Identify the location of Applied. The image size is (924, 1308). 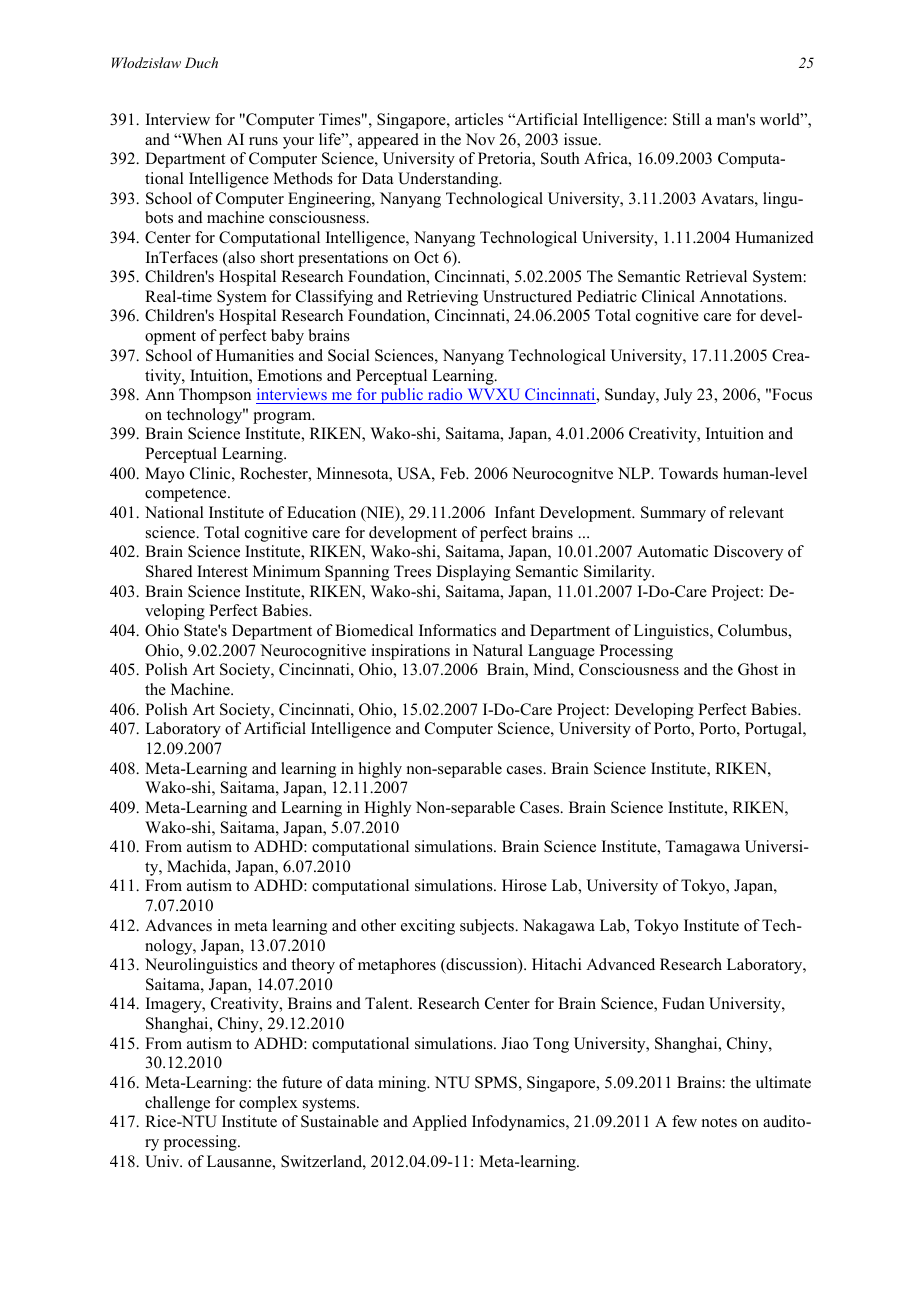
(439, 1123).
